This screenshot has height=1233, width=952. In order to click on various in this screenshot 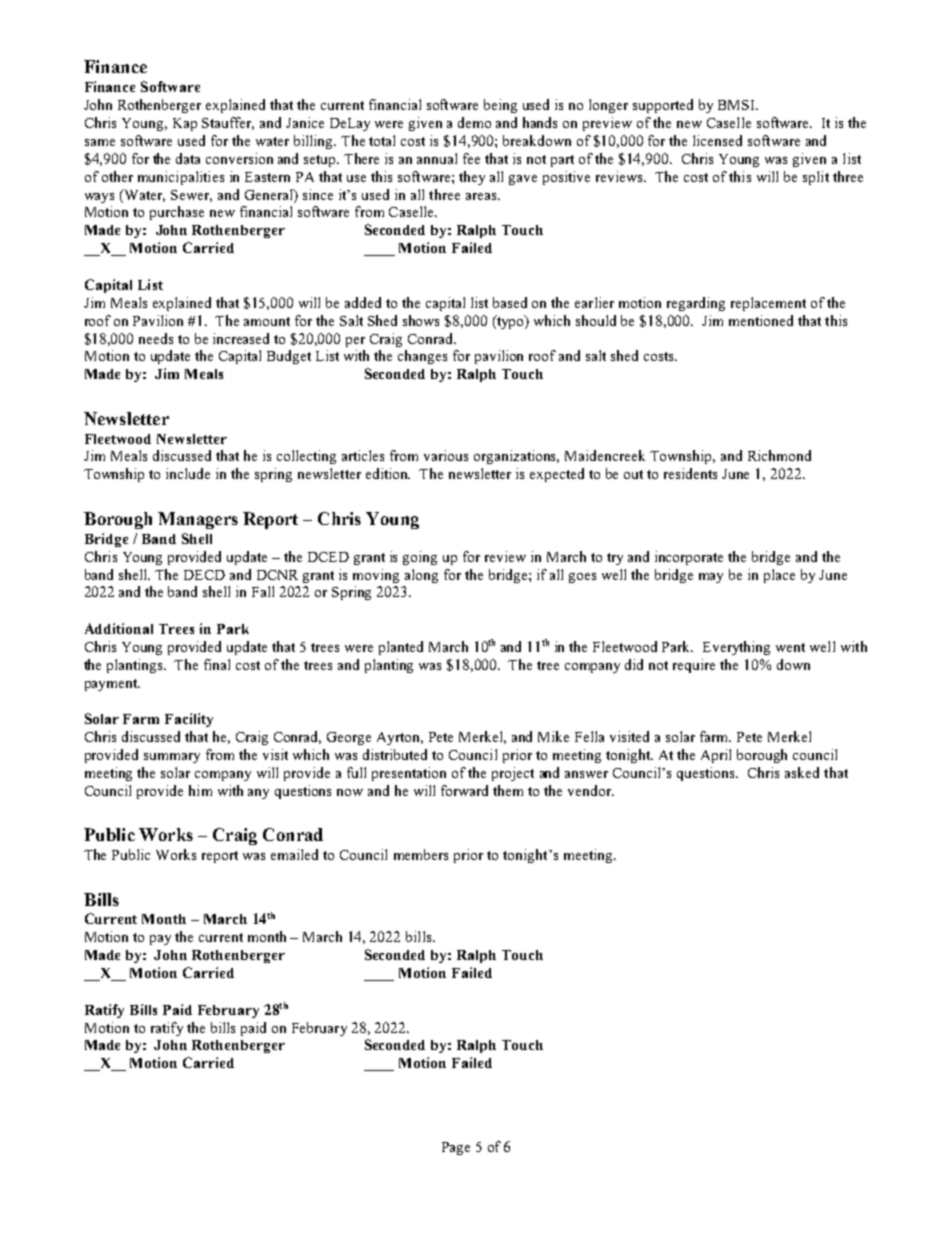, I will do `click(446, 455)`.
